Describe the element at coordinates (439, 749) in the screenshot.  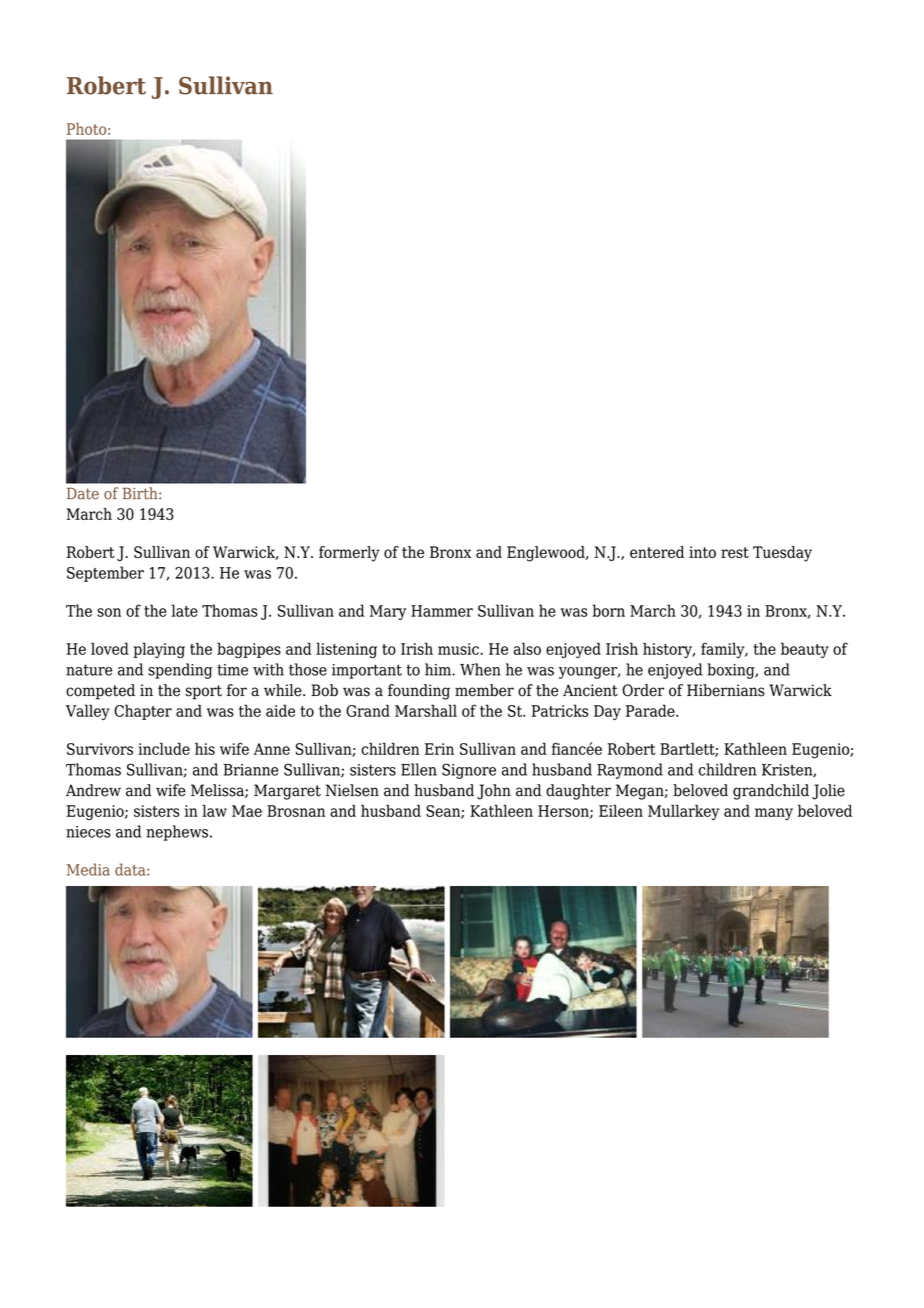
I see `Erin` at that location.
